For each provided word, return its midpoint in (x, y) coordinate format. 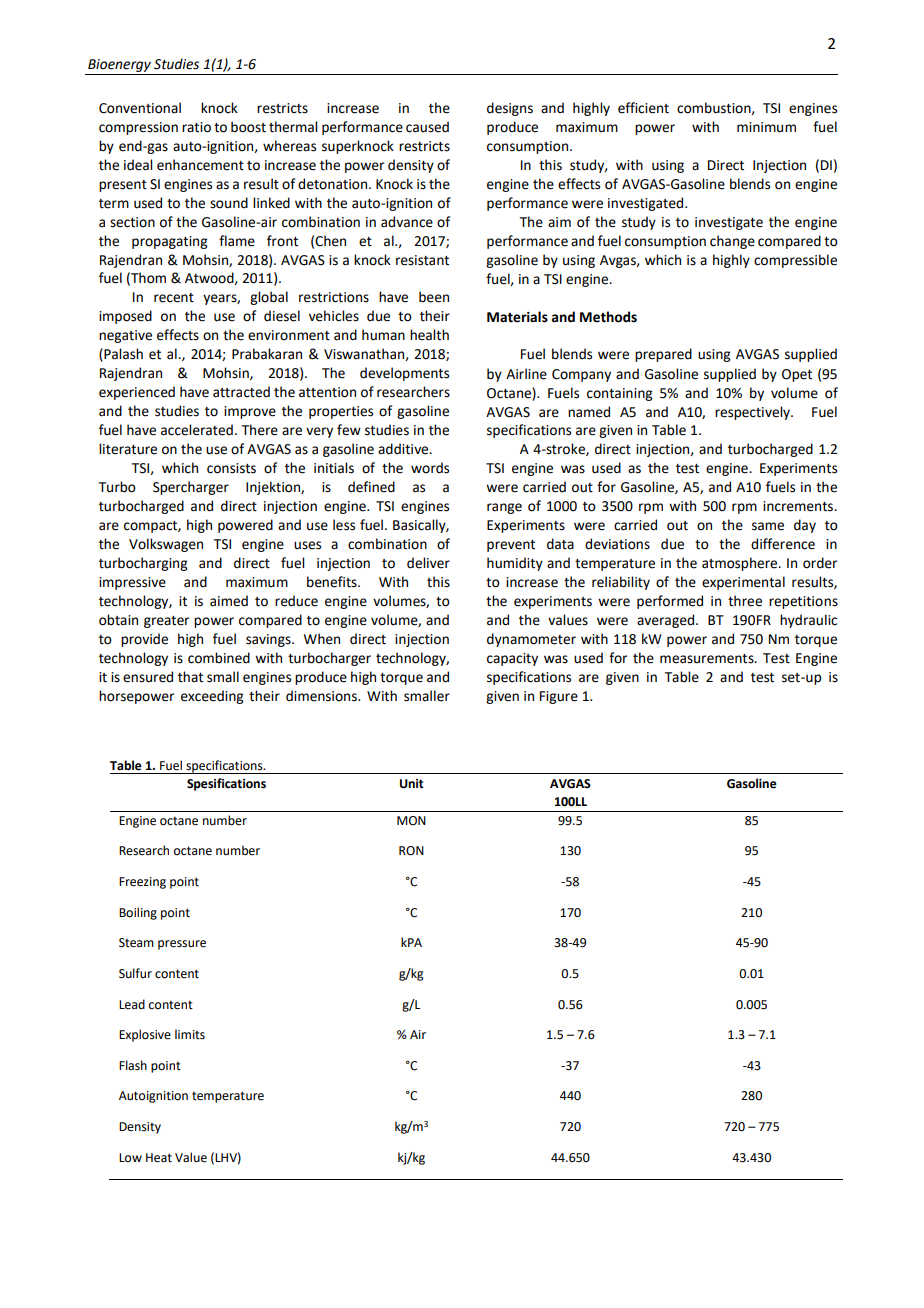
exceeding (212, 697)
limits (190, 1034)
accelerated (197, 430)
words (430, 468)
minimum (766, 127)
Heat (159, 1158)
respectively (753, 413)
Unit (412, 784)
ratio (196, 127)
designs (510, 109)
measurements (708, 659)
